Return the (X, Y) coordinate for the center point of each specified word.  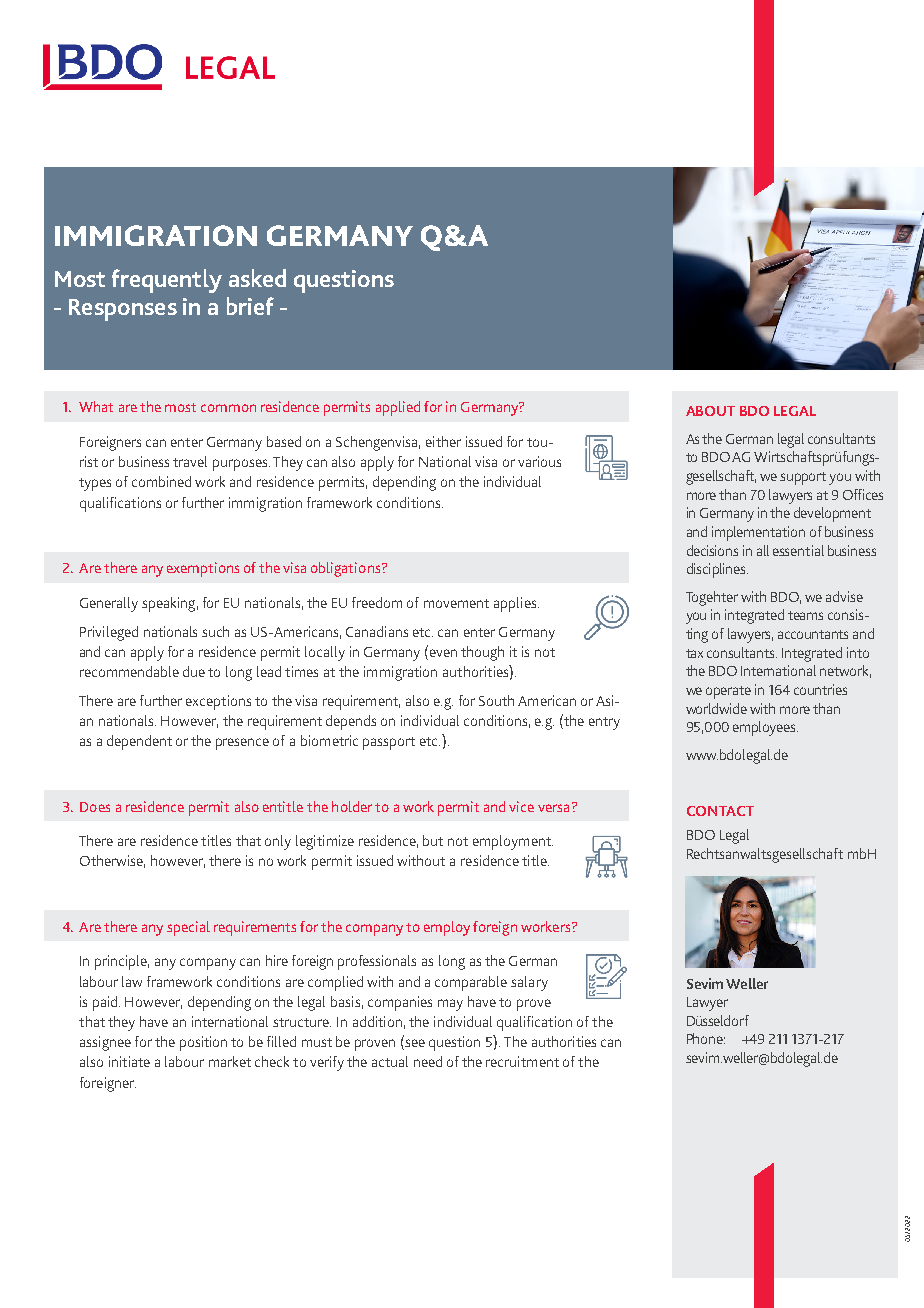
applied (398, 408)
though (482, 653)
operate (728, 692)
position (203, 1043)
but (433, 840)
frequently (167, 281)
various (539, 461)
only (278, 842)
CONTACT (720, 811)
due (194, 671)
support (803, 478)
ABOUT (710, 411)
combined (161, 481)
